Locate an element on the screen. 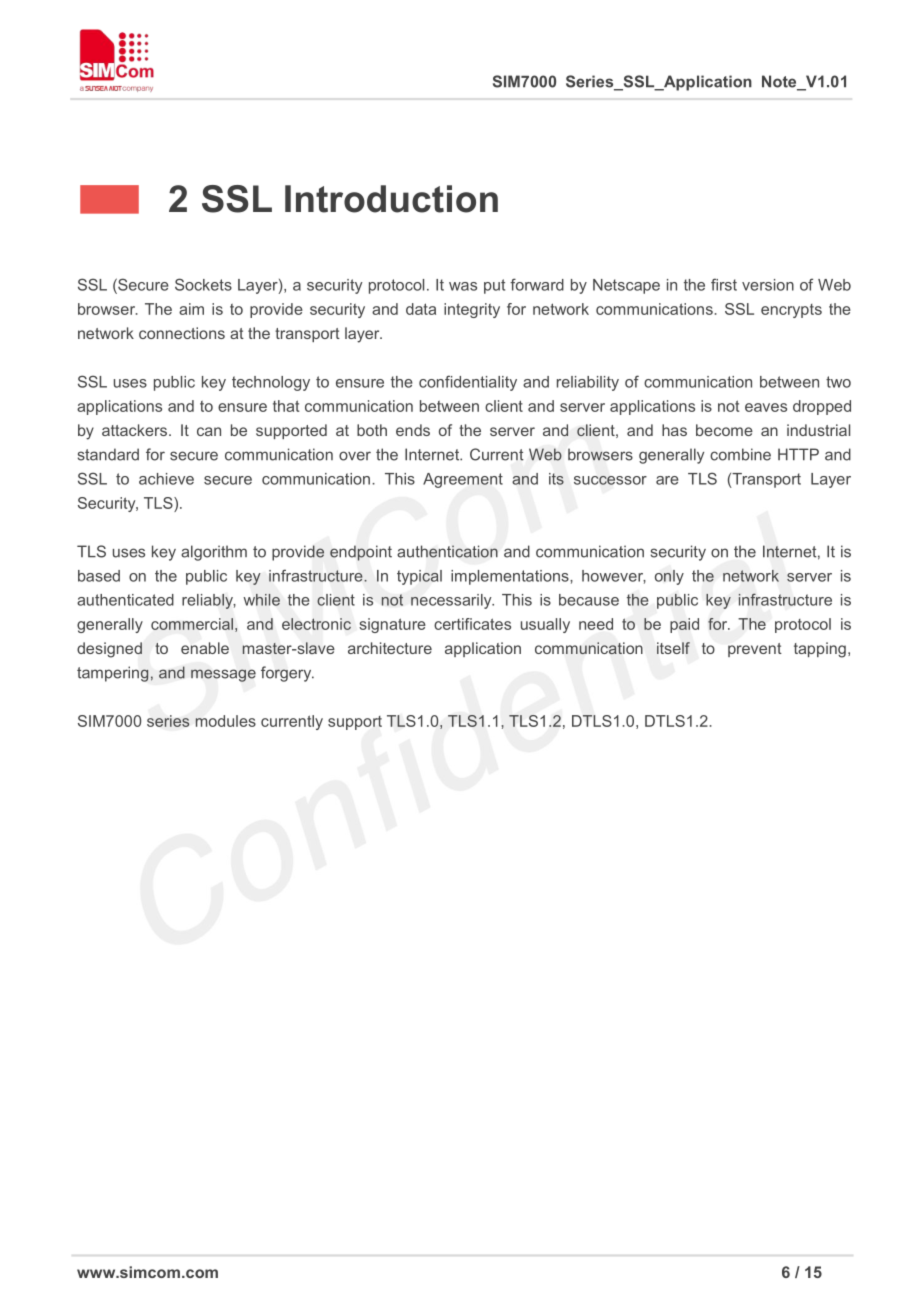 The image size is (924, 1308). Agreement is located at coordinates (463, 480).
